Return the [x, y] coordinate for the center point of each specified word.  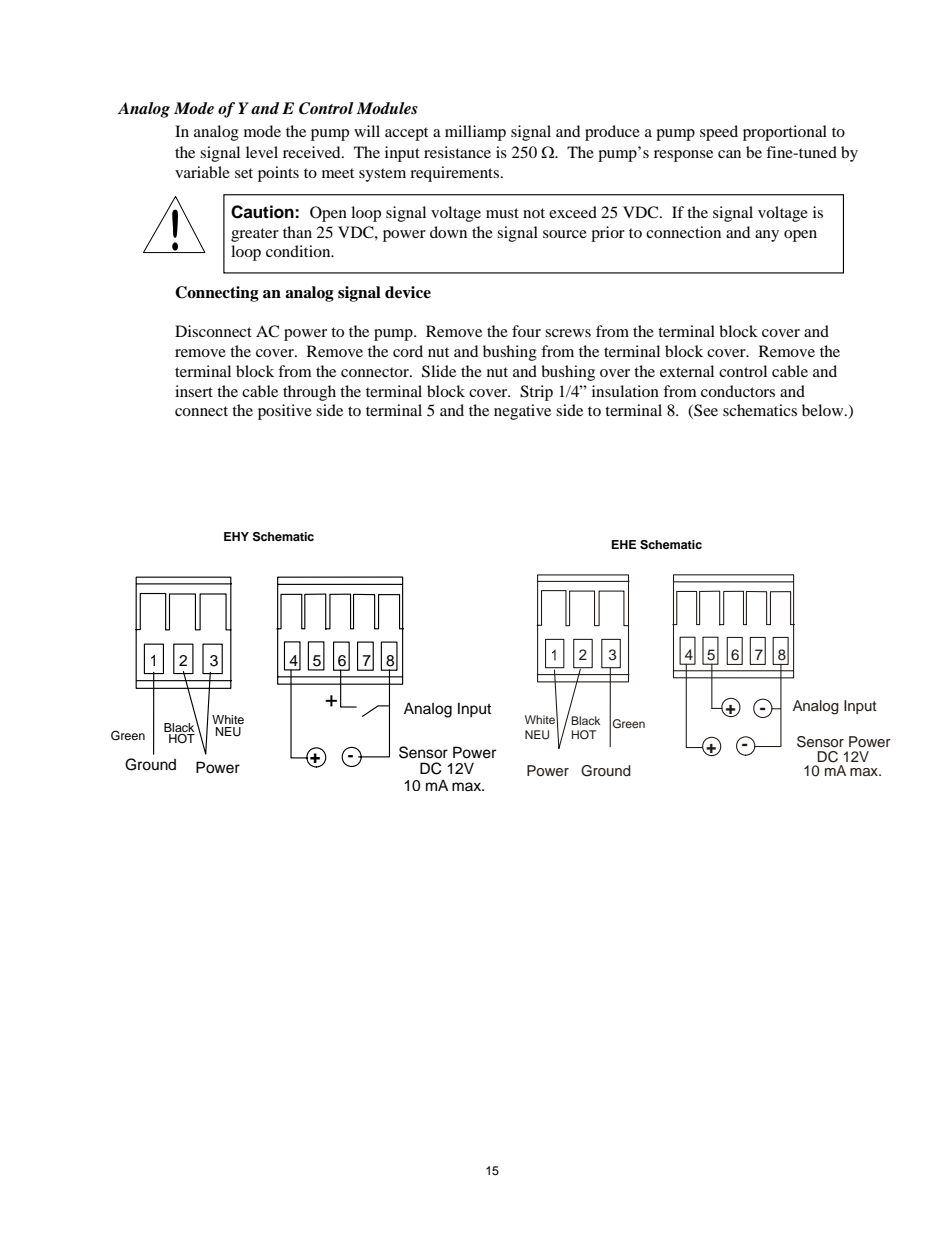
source [565, 234]
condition [299, 251]
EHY [236, 536]
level [262, 152]
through [309, 393]
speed [719, 133]
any [767, 236]
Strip [536, 393]
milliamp [475, 133]
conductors [738, 391]
